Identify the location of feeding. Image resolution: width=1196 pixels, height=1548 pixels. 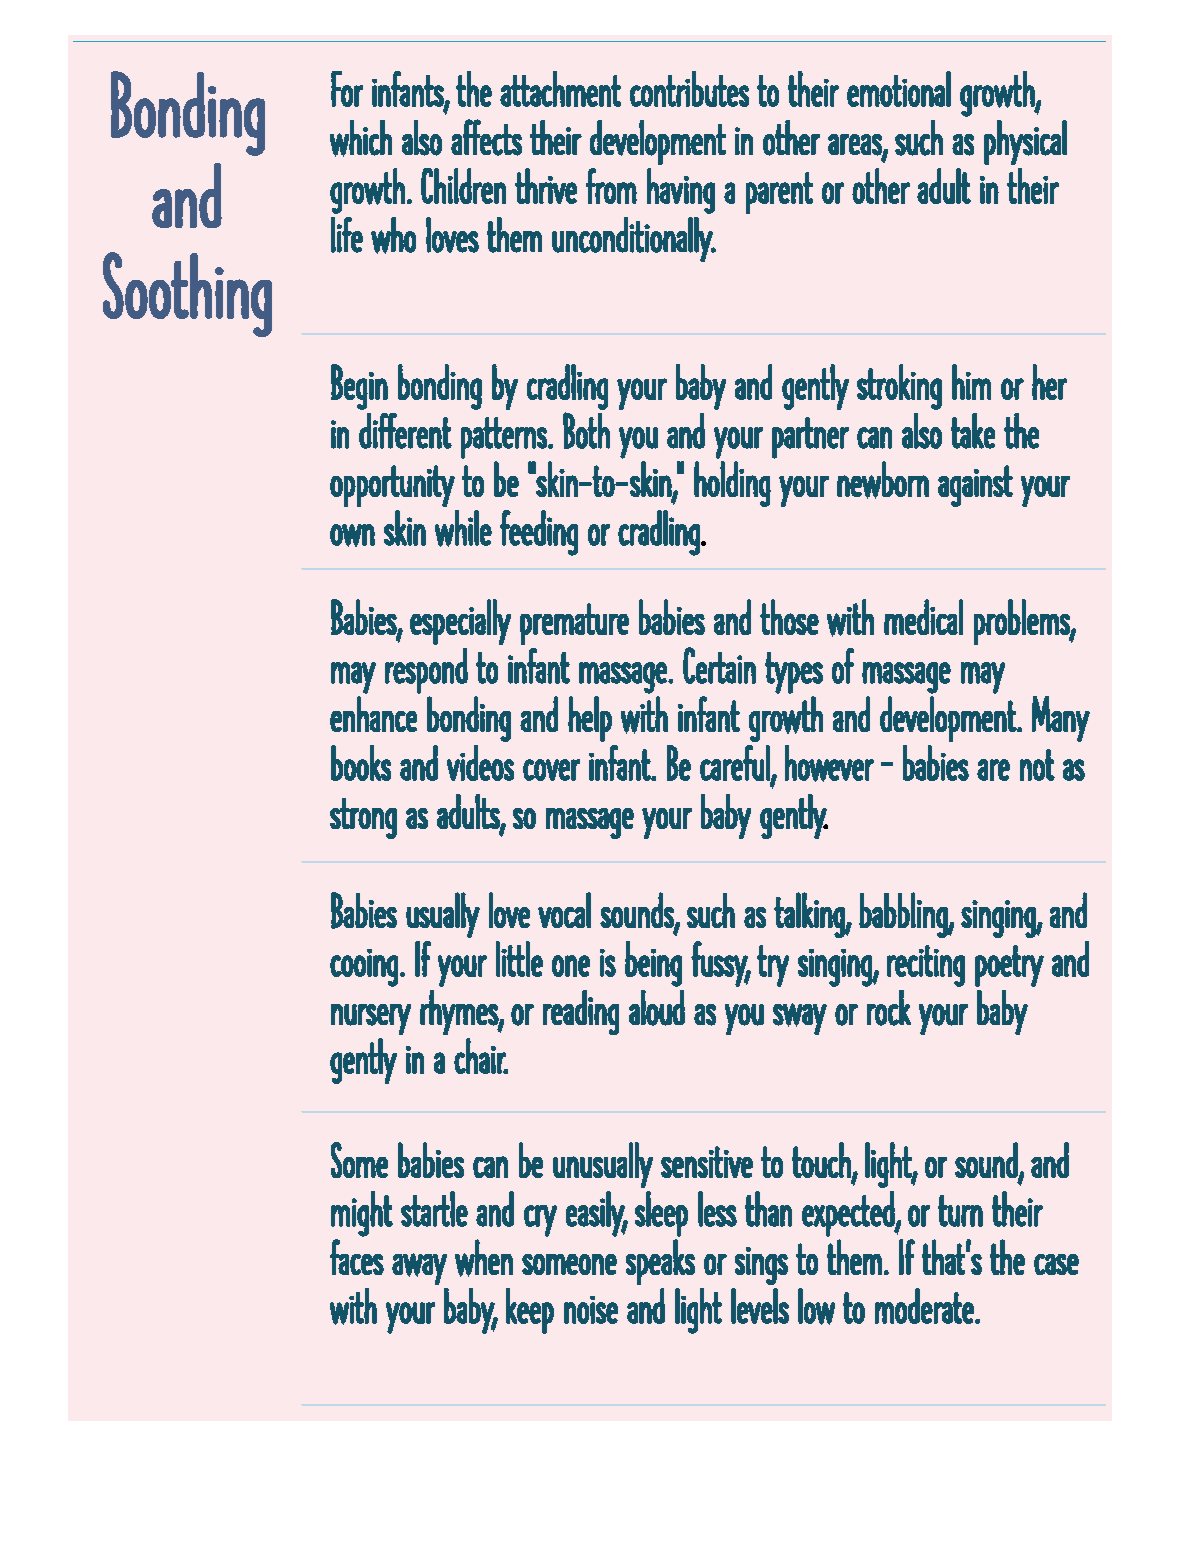
(539, 533).
